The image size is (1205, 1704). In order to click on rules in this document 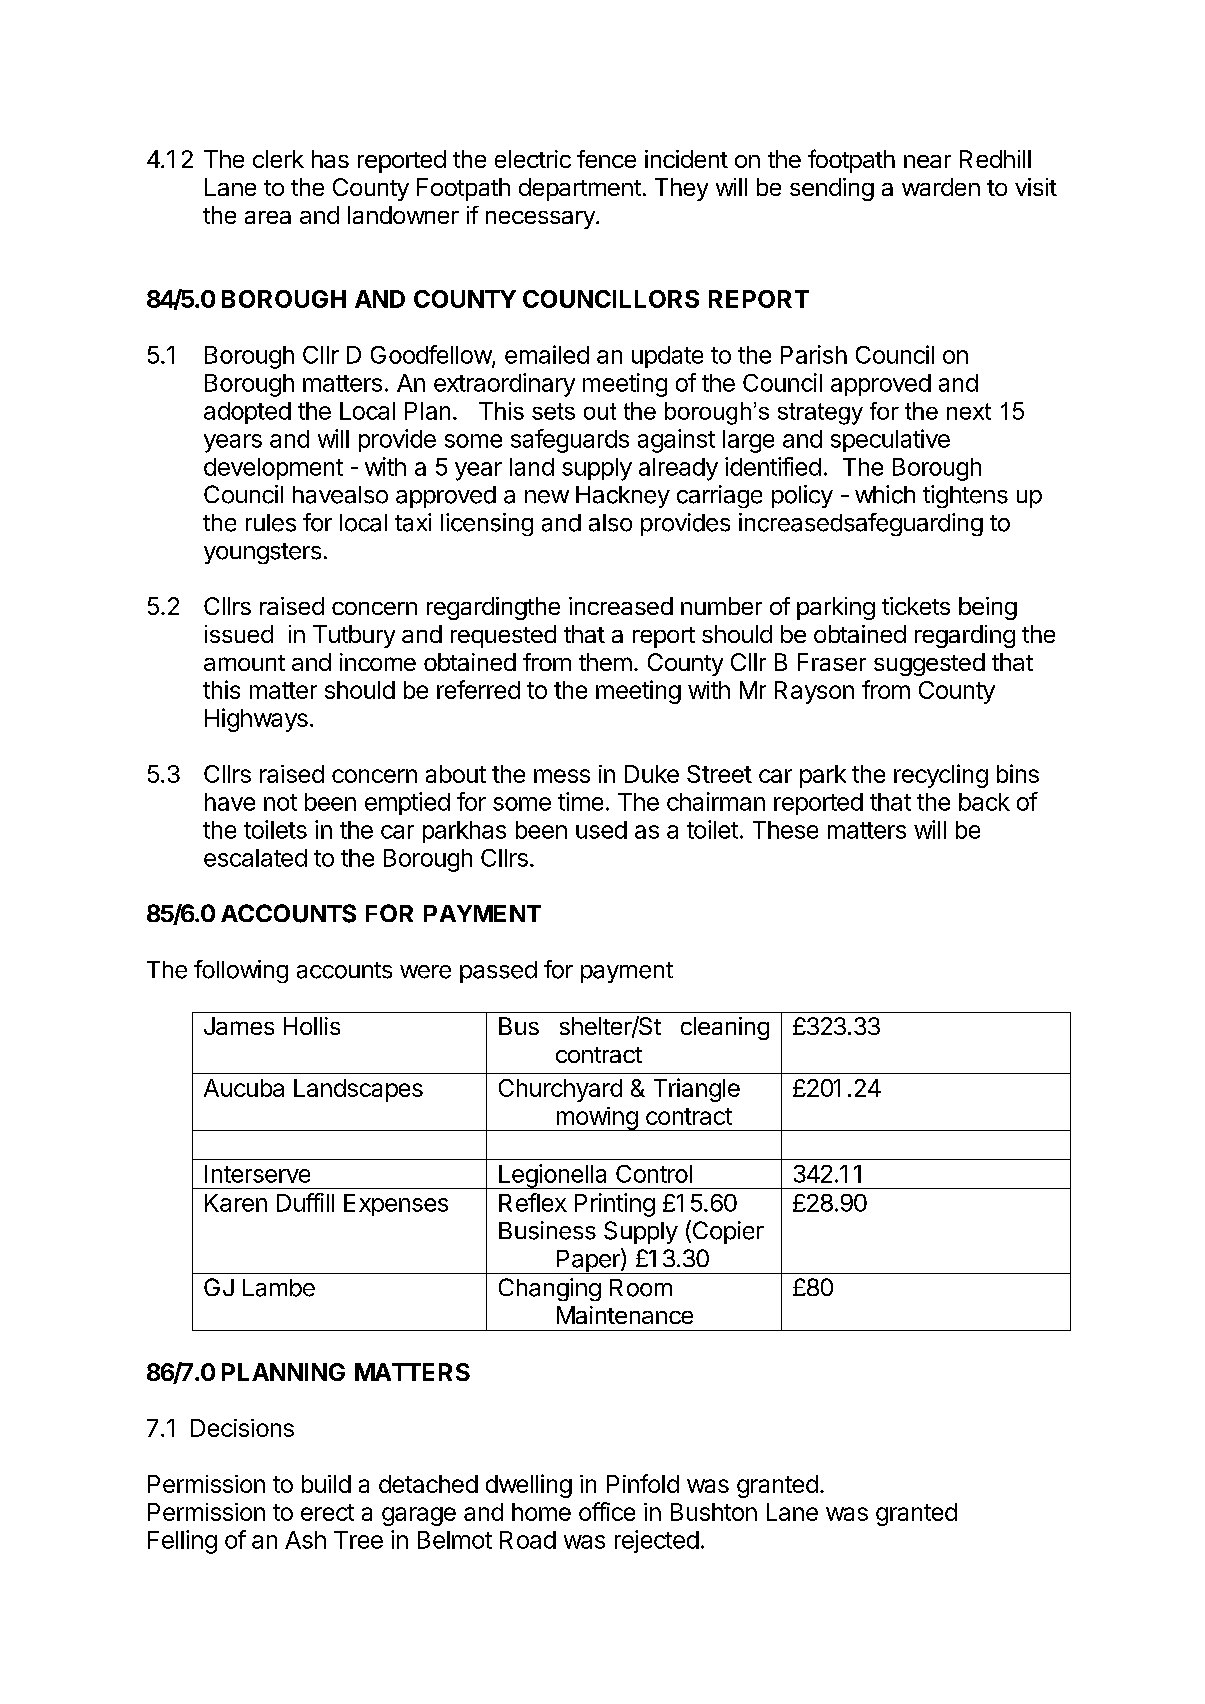, I will do `click(271, 523)`.
